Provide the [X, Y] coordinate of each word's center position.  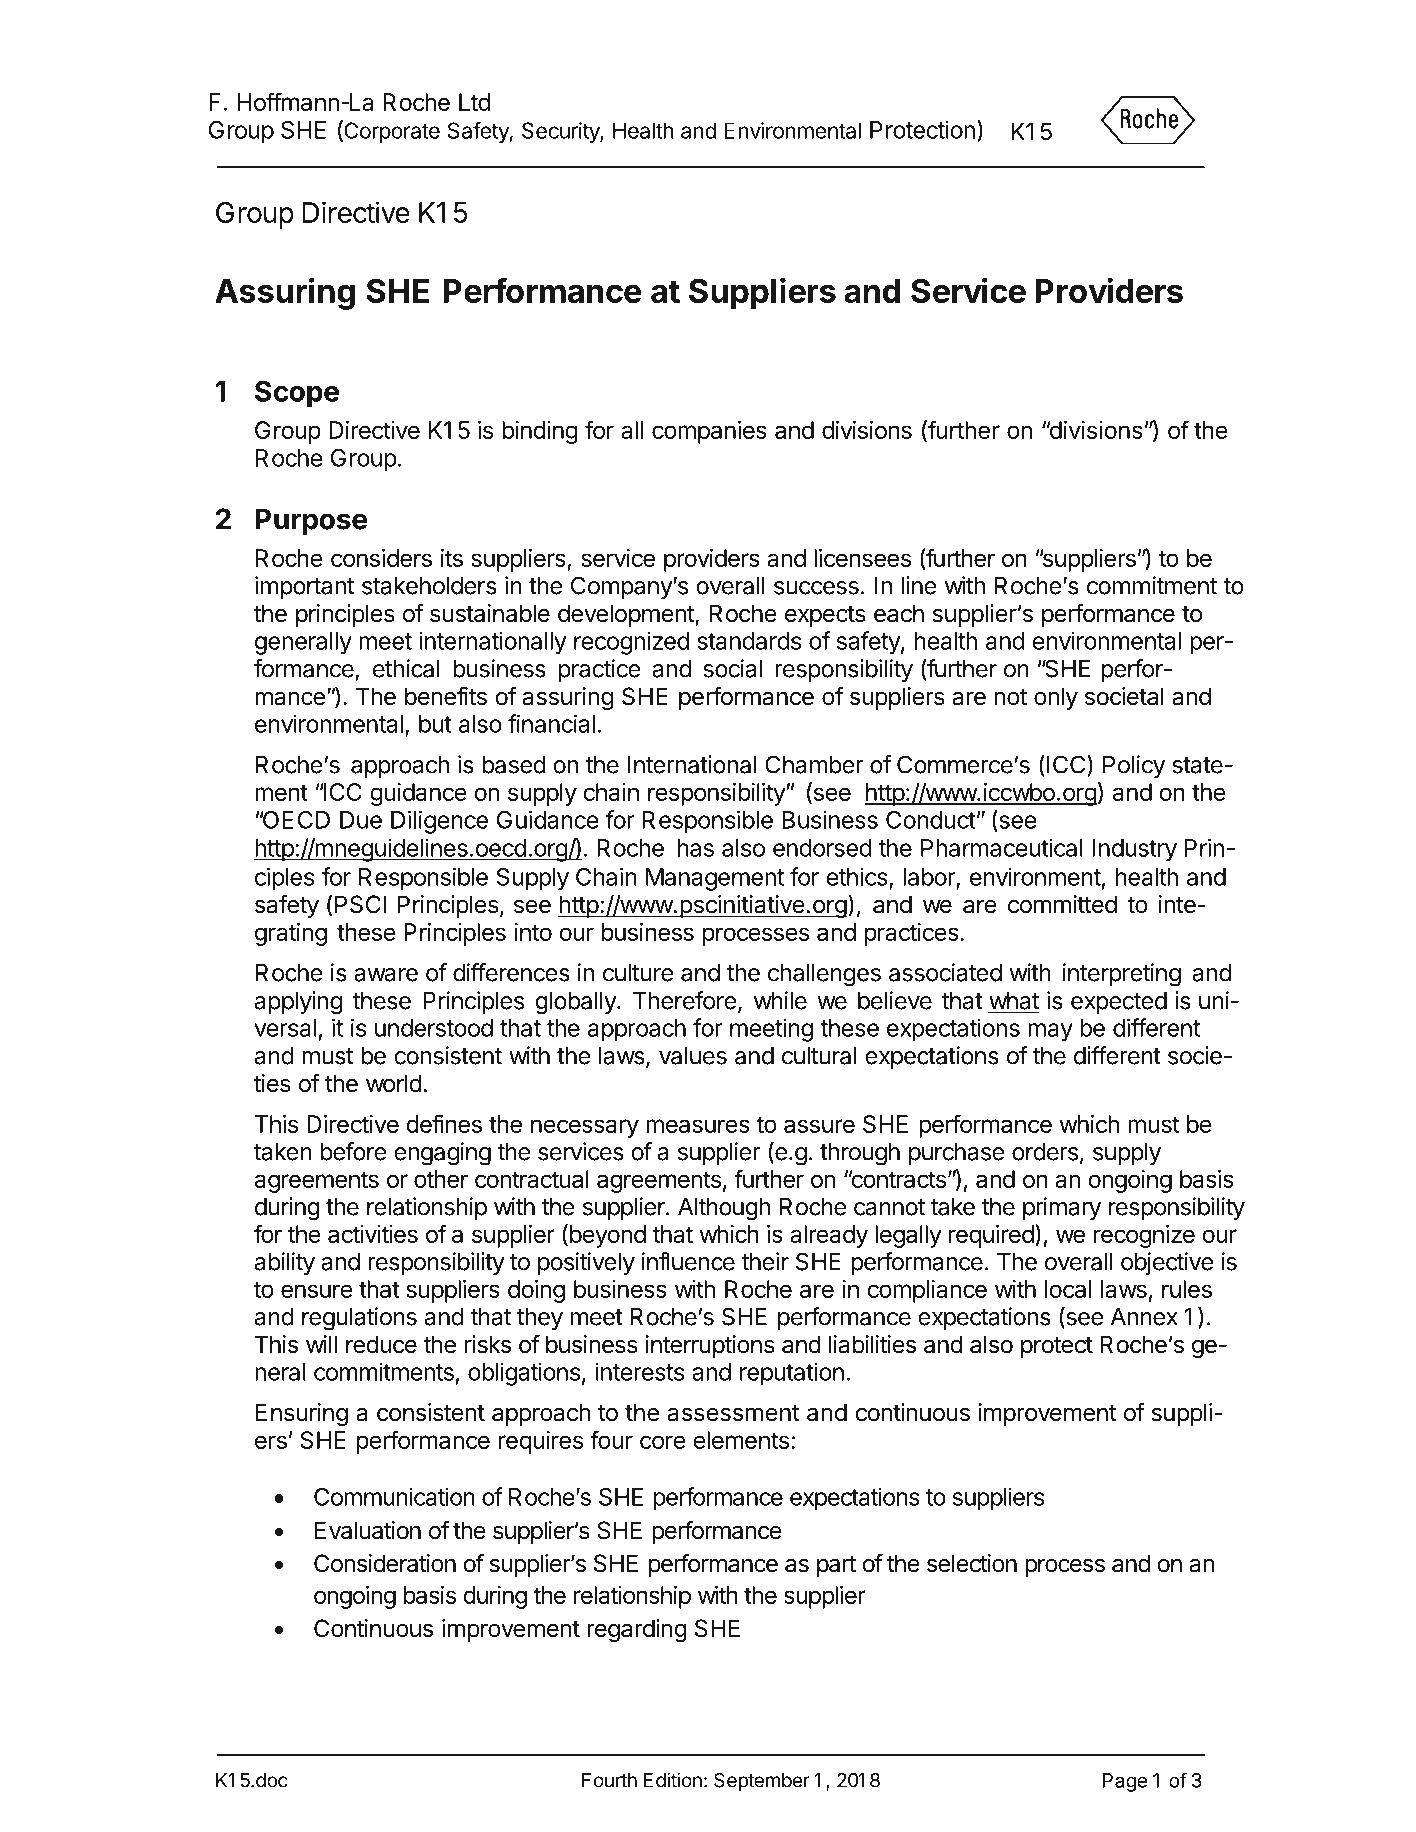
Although [724, 1209]
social [732, 668]
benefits [446, 696]
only [1056, 698]
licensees [862, 558]
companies [709, 432]
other [441, 1179]
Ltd [474, 102]
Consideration [385, 1563]
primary [1062, 1208]
